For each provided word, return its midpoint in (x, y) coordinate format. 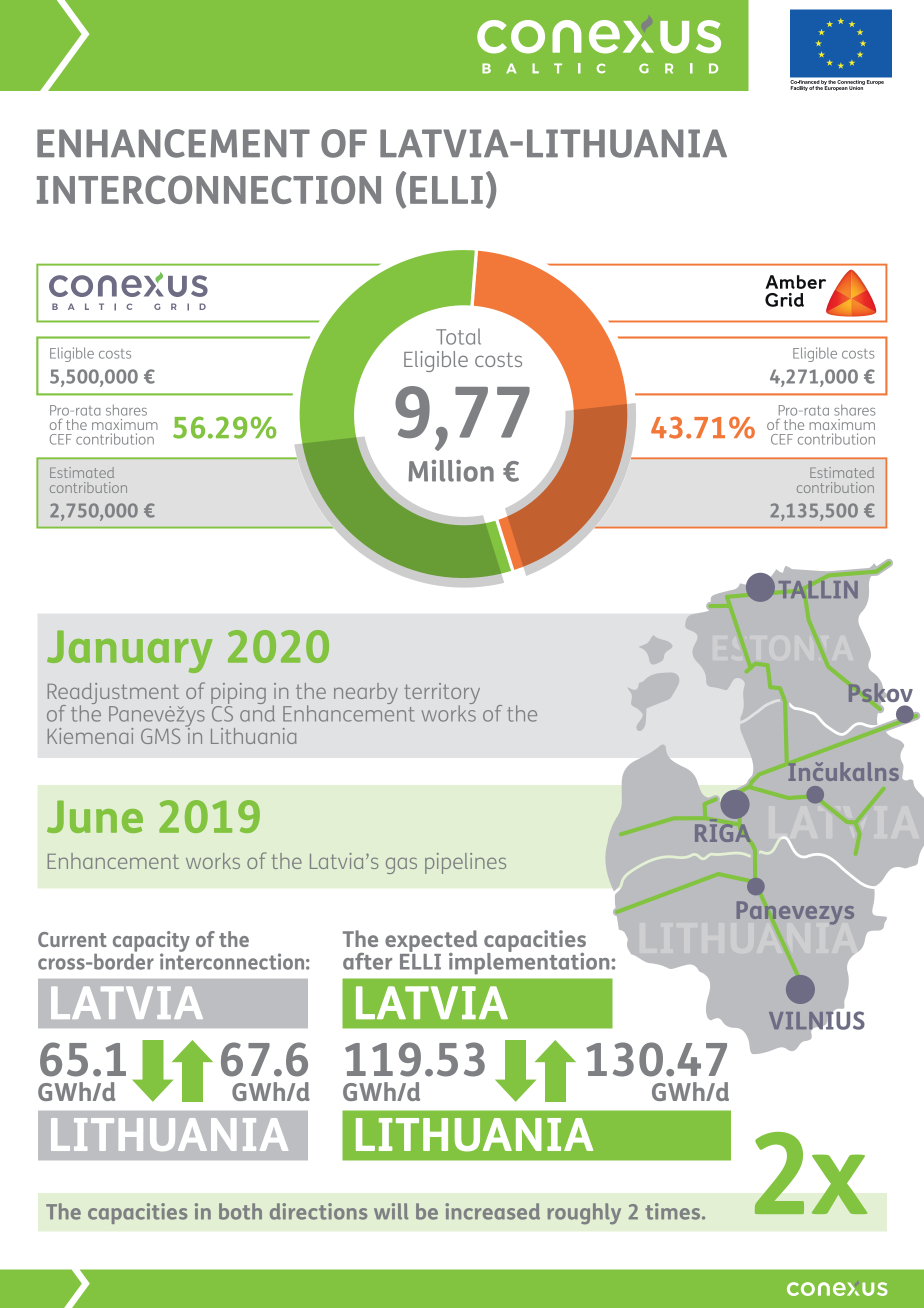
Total (458, 336)
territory (442, 695)
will (391, 1211)
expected (431, 942)
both (240, 1211)
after (367, 961)
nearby (366, 693)
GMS (160, 736)
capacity (151, 942)
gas (401, 866)
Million (451, 471)
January (130, 651)
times (674, 1211)
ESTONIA (782, 648)
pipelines (465, 863)
